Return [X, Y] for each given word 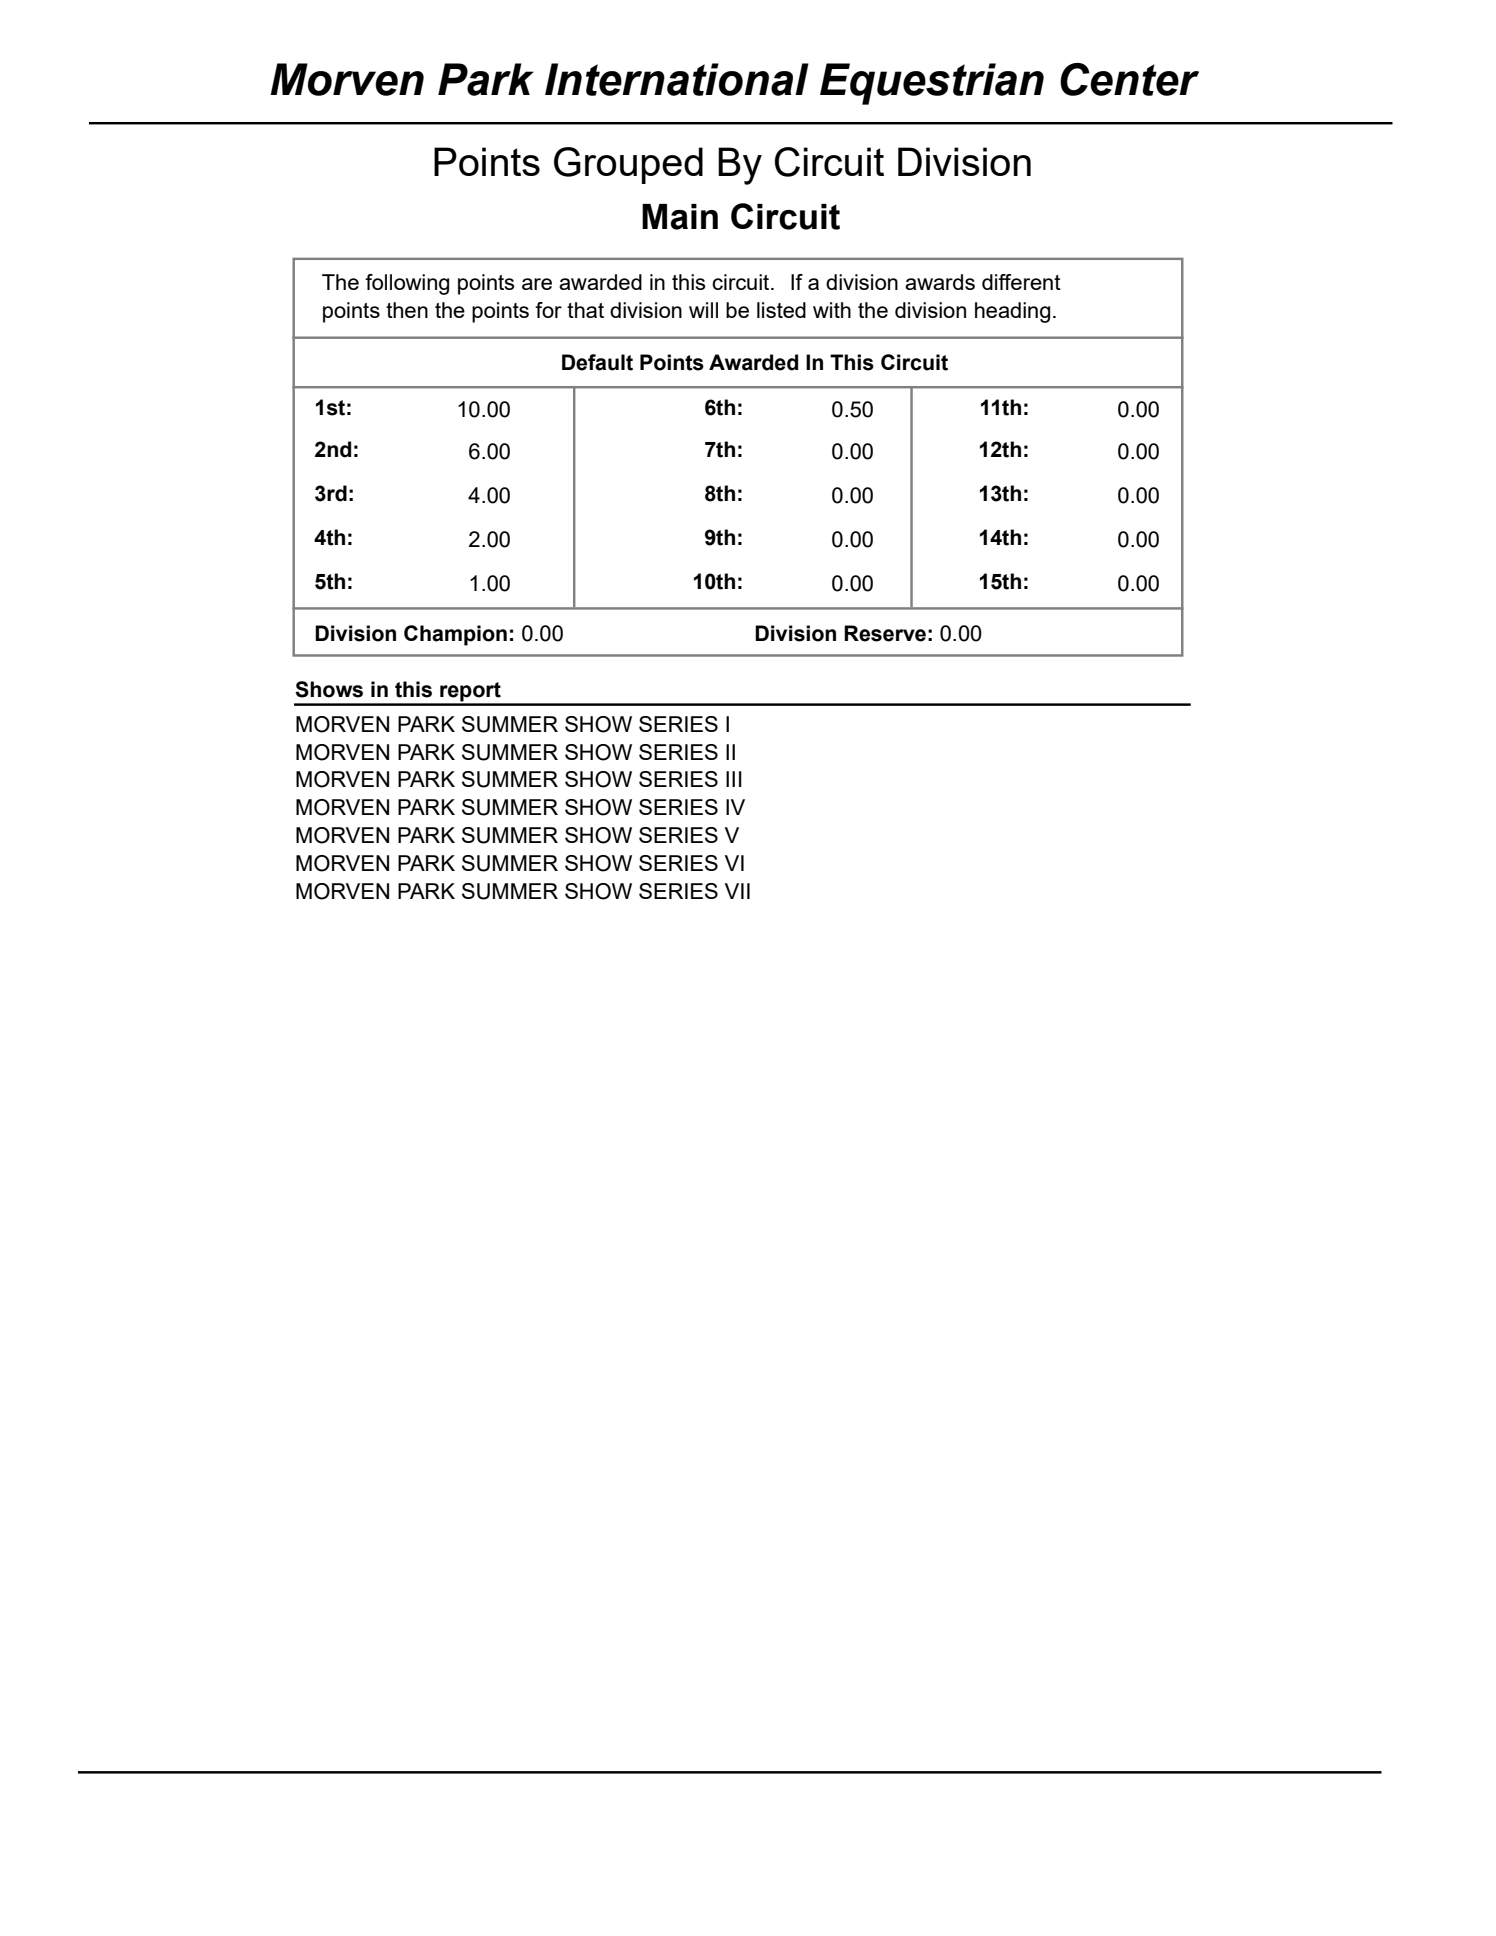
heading [1012, 312]
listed [781, 310]
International [677, 79]
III [734, 779]
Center [1129, 79]
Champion [455, 635]
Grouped [628, 165]
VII [737, 891]
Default [597, 362]
